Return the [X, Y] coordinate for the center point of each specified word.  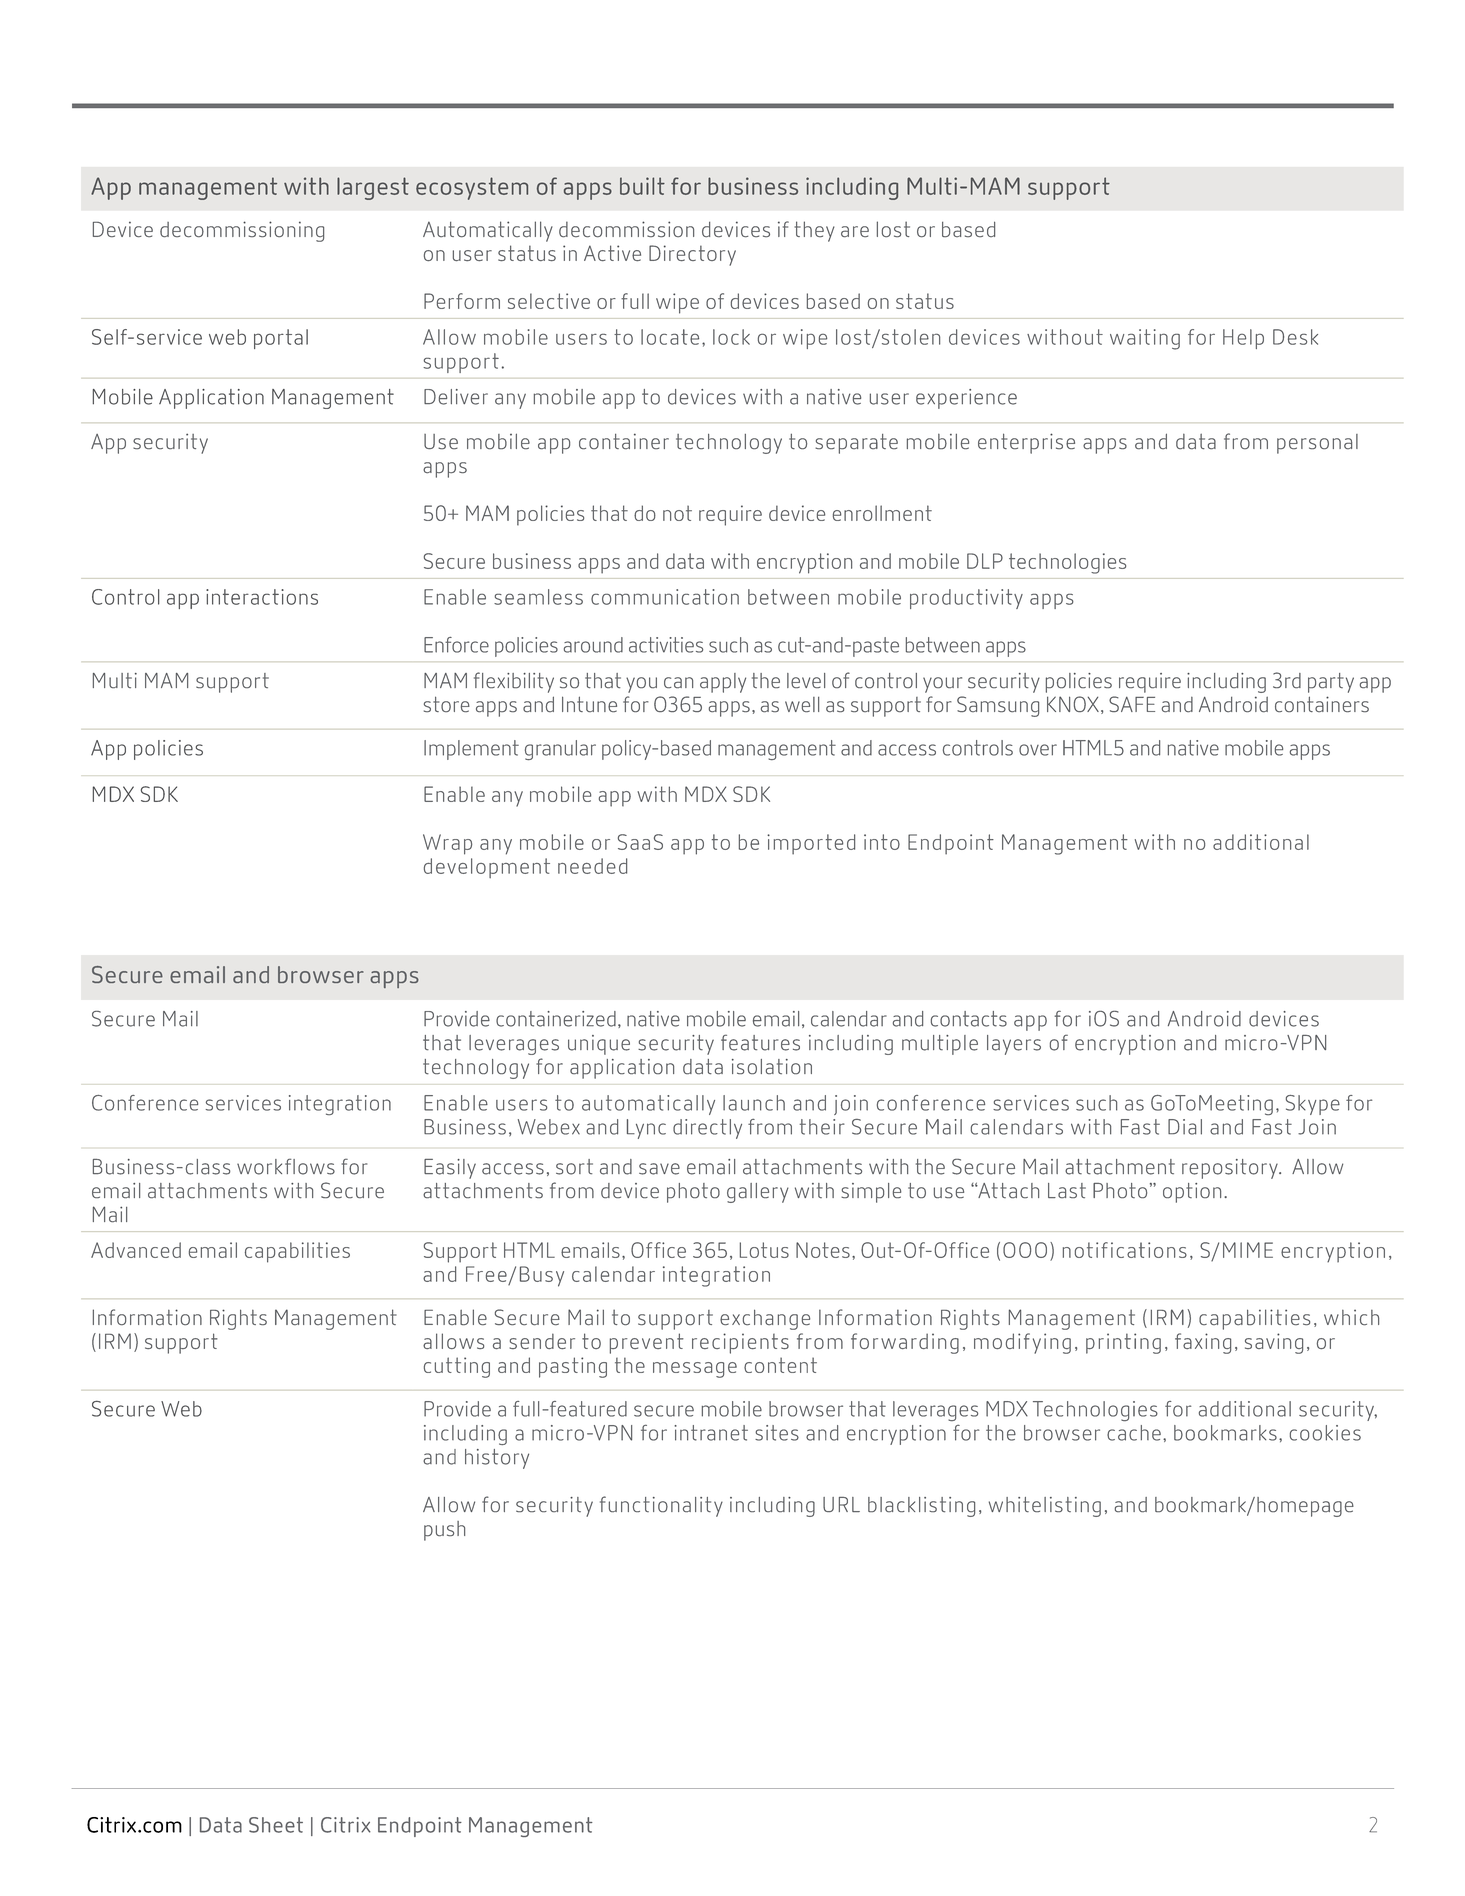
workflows [286, 1166]
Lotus [764, 1250]
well [802, 704]
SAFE [1132, 704]
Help [1243, 339]
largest [373, 188]
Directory [692, 255]
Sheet [276, 1825]
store [447, 704]
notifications [1125, 1250]
